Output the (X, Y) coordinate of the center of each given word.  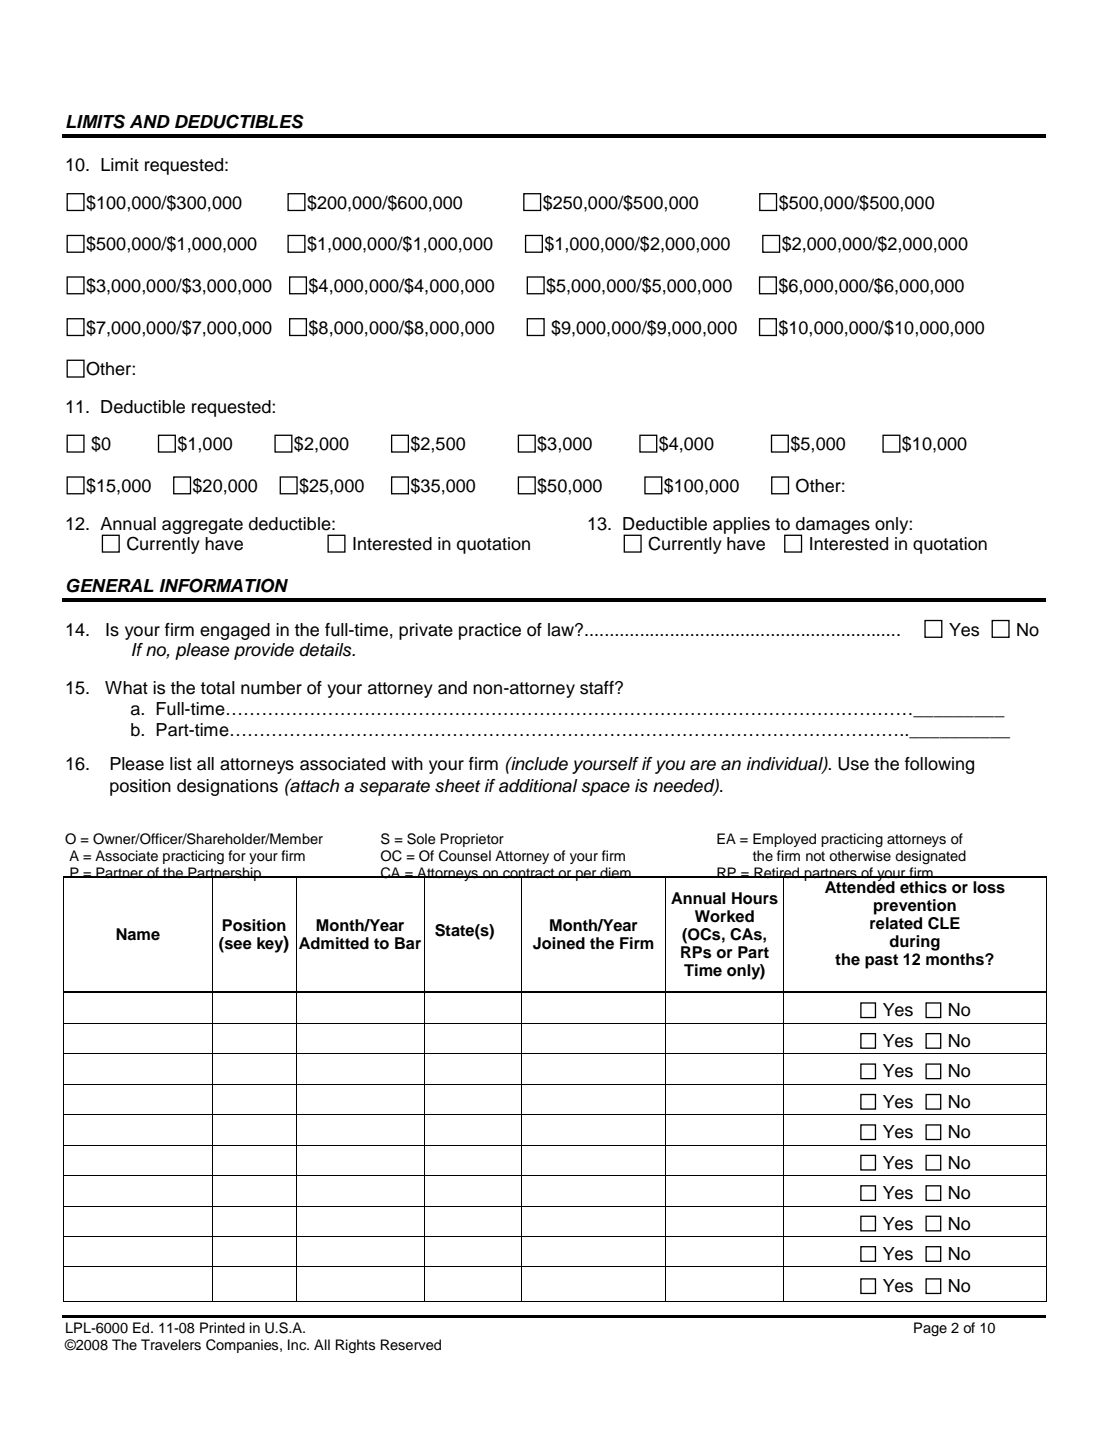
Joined (559, 943)
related (896, 923)
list (181, 764)
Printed (222, 1328)
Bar (408, 943)
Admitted (334, 943)
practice (490, 631)
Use (853, 764)
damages (832, 526)
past (881, 961)
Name (138, 934)
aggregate (202, 526)
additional (538, 786)
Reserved (411, 1345)
